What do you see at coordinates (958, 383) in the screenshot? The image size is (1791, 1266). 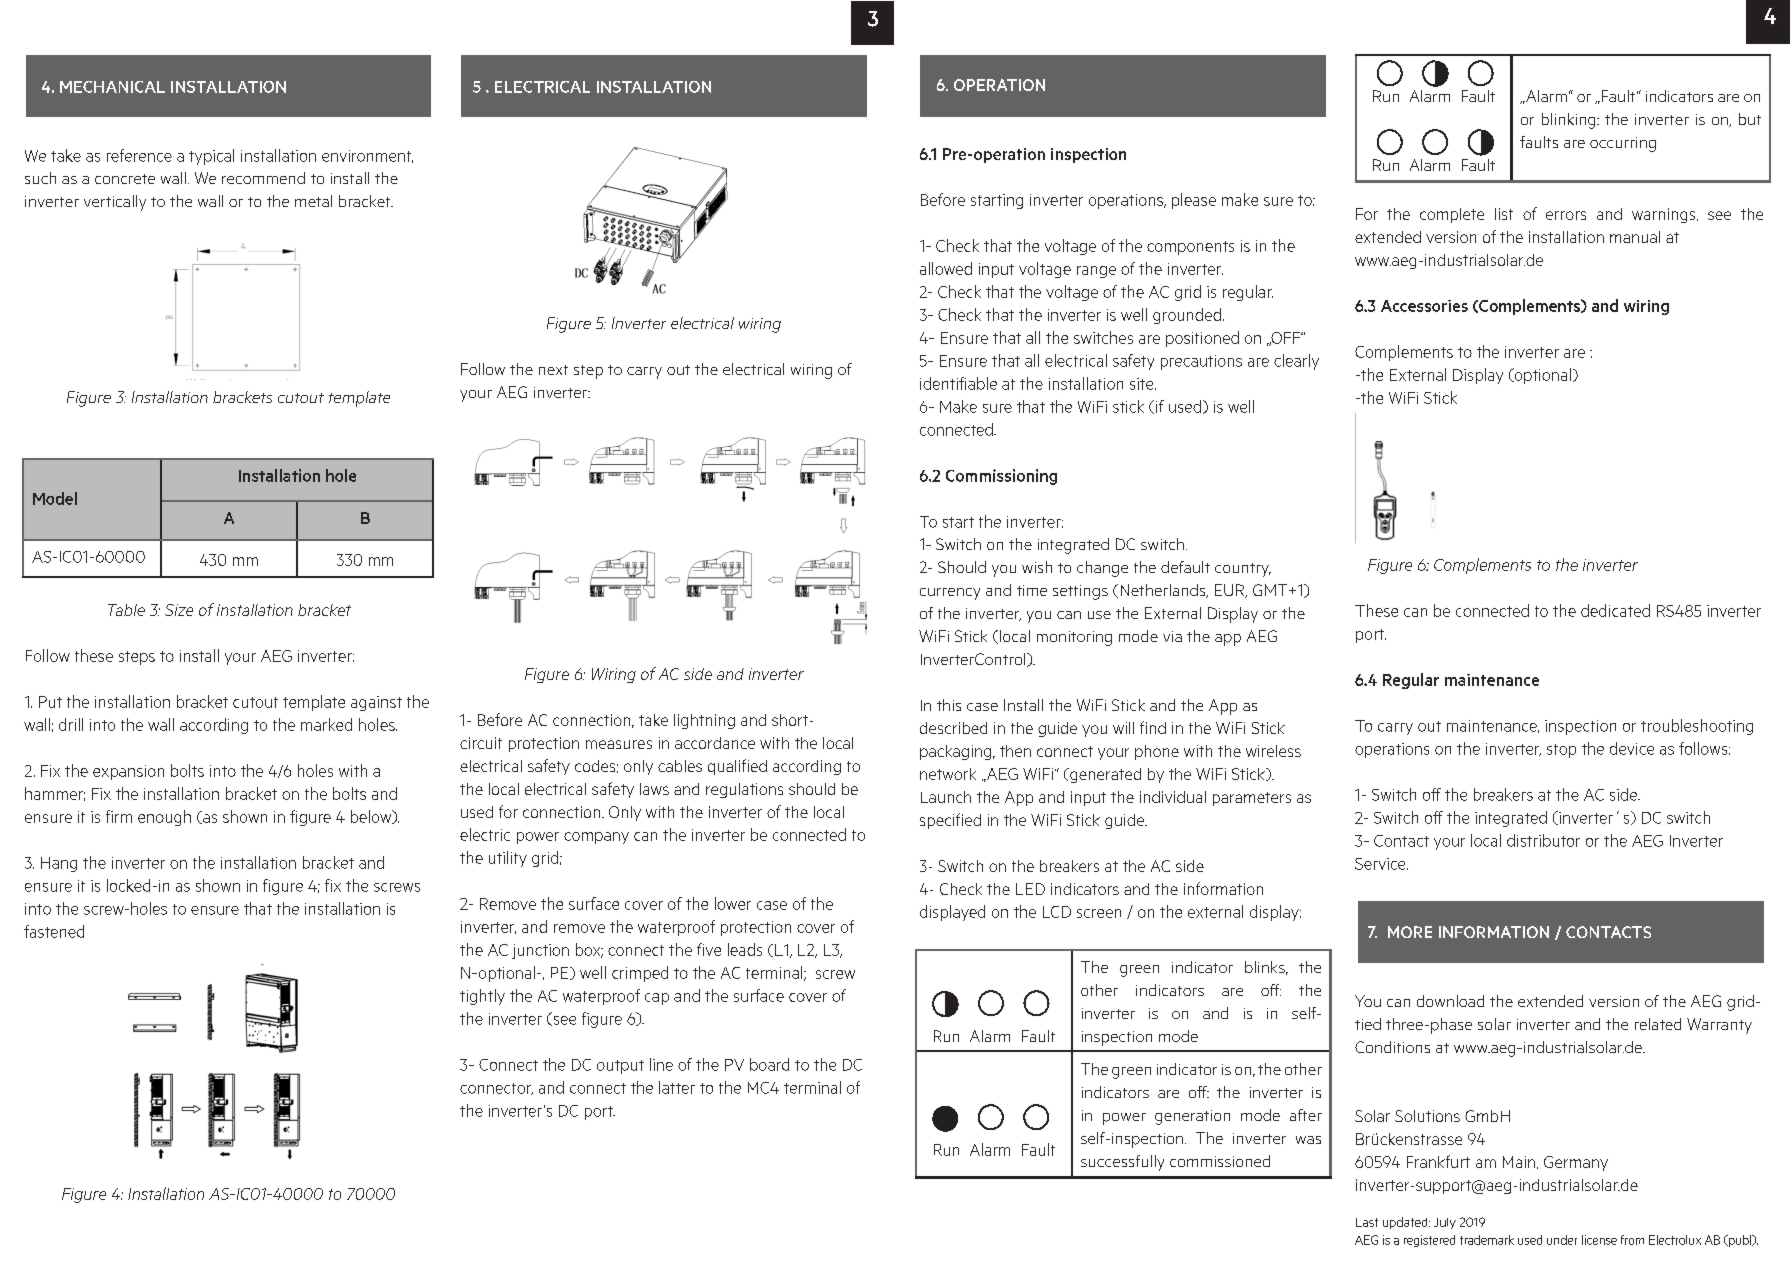 I see `identifiable` at bounding box center [958, 383].
